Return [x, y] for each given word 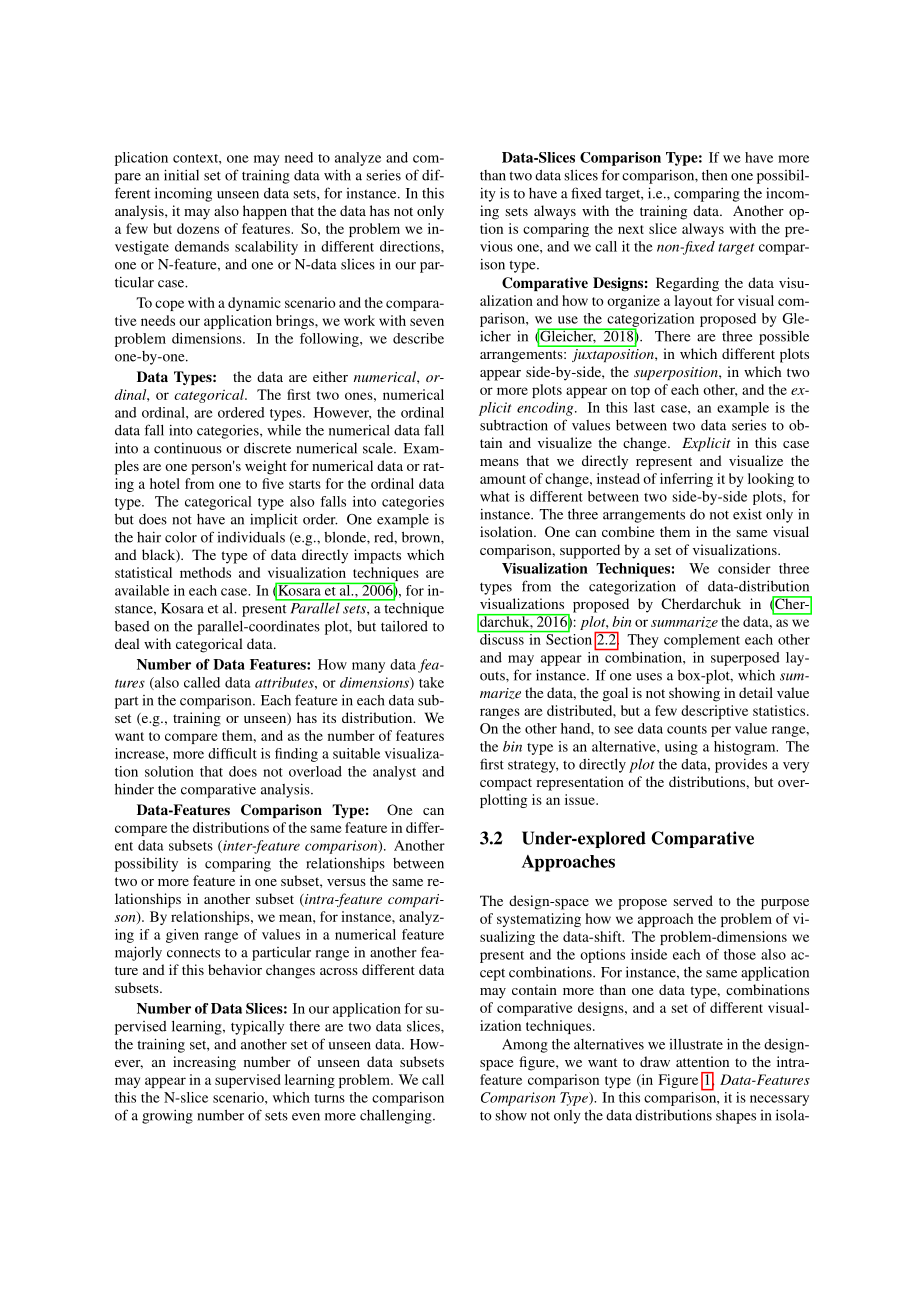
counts [687, 729]
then [714, 175]
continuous [188, 448]
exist [747, 514]
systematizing [539, 920]
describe [418, 338]
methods [205, 572]
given [182, 936]
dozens [198, 228]
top [640, 392]
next [631, 229]
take [431, 682]
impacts [377, 556]
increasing [204, 1063]
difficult [232, 753]
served [693, 900]
